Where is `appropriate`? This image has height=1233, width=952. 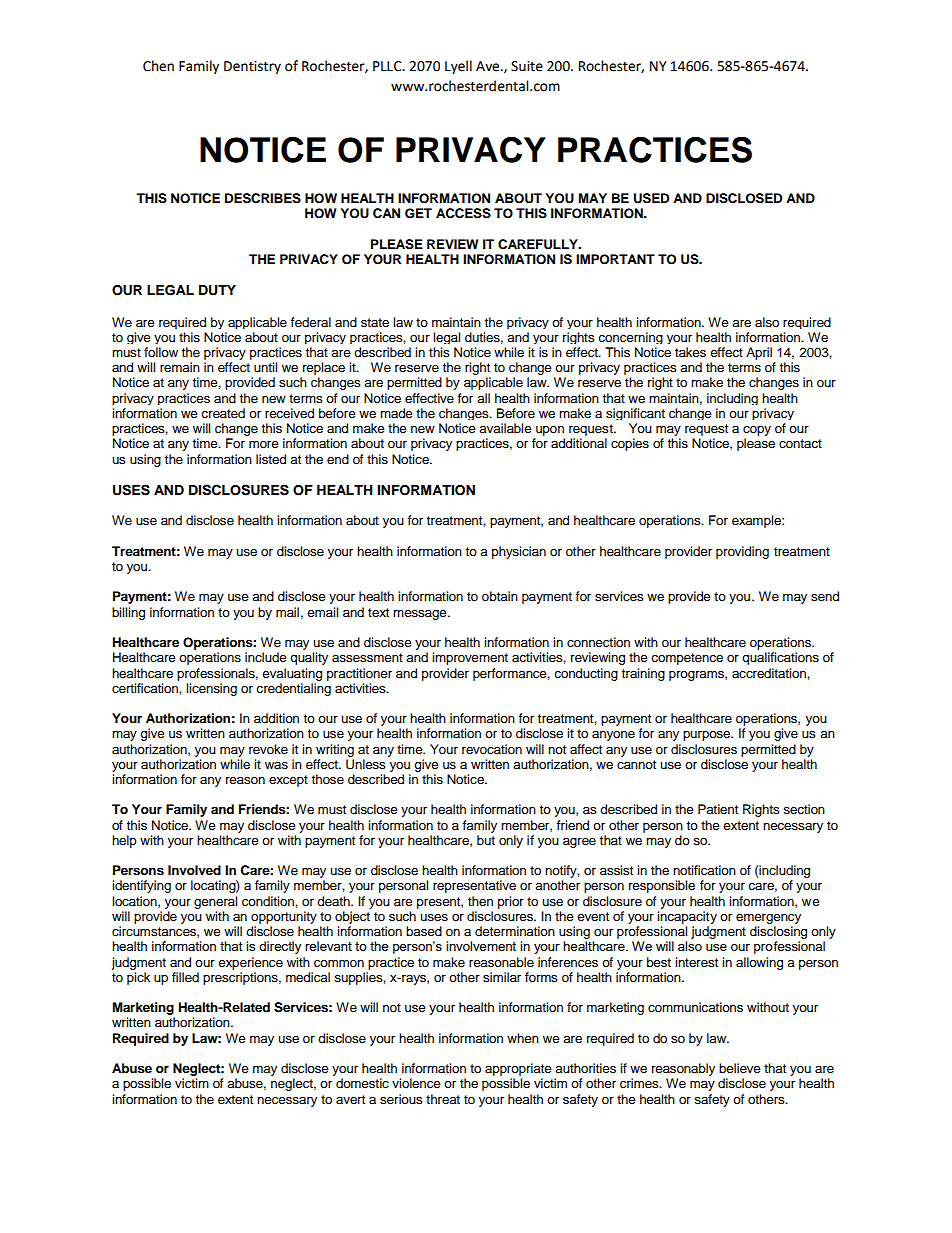
appropriate is located at coordinates (518, 1069).
